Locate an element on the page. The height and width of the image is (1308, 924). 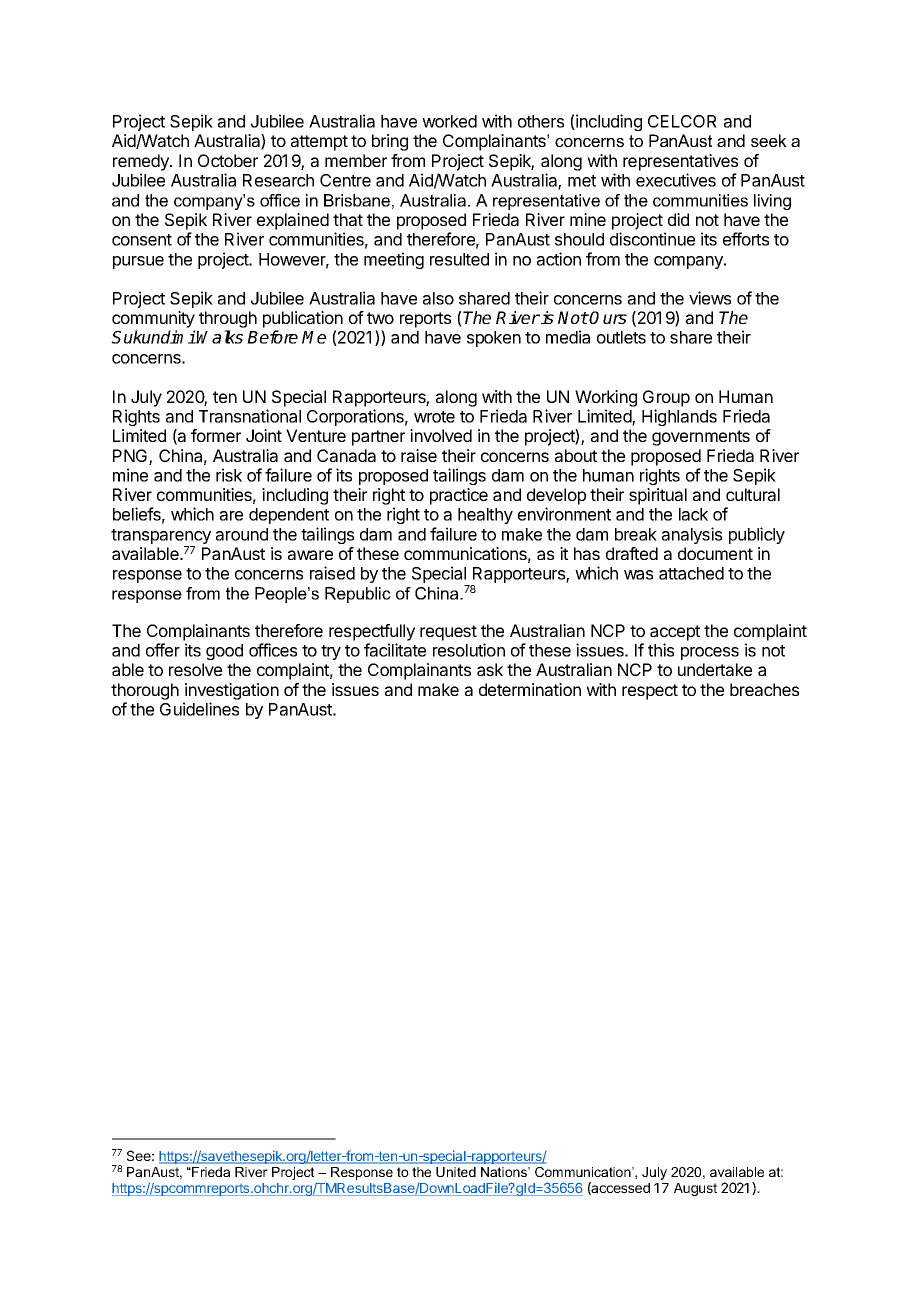
breaches is located at coordinates (764, 689).
